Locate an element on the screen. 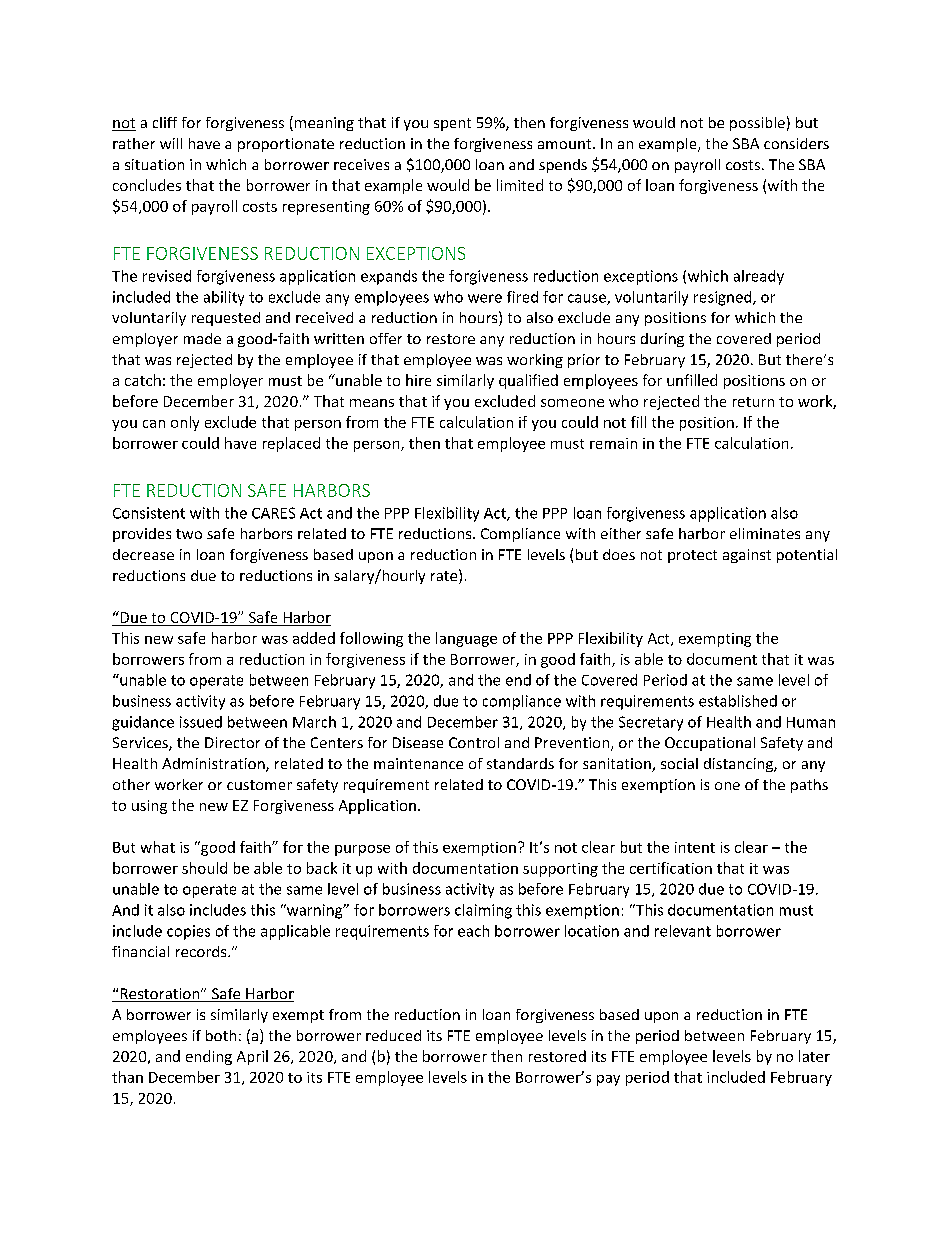 The image size is (952, 1233). ending is located at coordinates (209, 1057).
